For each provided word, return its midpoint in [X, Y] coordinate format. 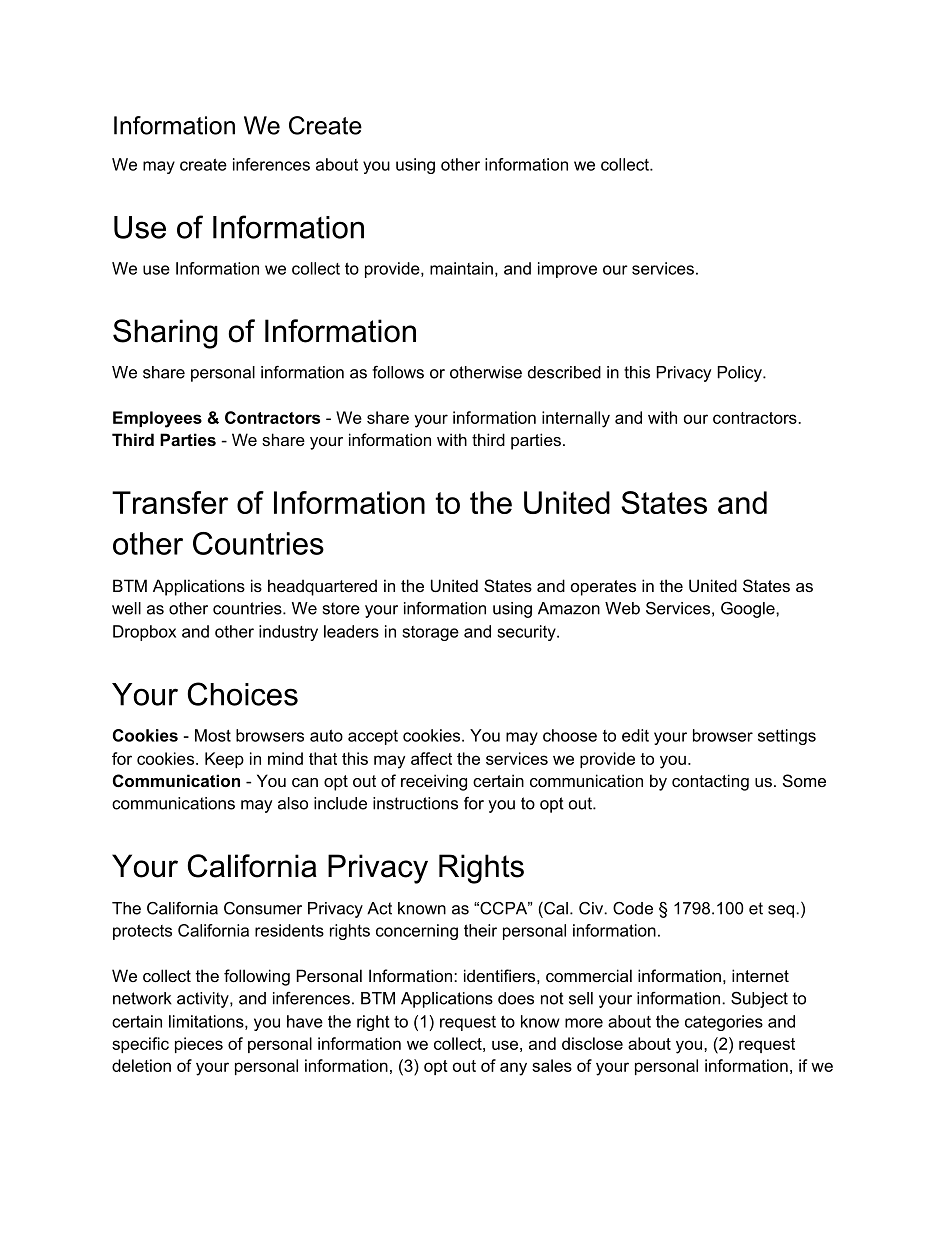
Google [749, 609]
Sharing [165, 334]
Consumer [263, 908]
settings [787, 737]
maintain [461, 268]
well [126, 608]
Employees [157, 419]
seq [782, 911]
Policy [741, 374]
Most [213, 735]
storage [430, 633]
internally [576, 419]
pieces [199, 1045]
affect [431, 758]
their [480, 930]
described [564, 372]
